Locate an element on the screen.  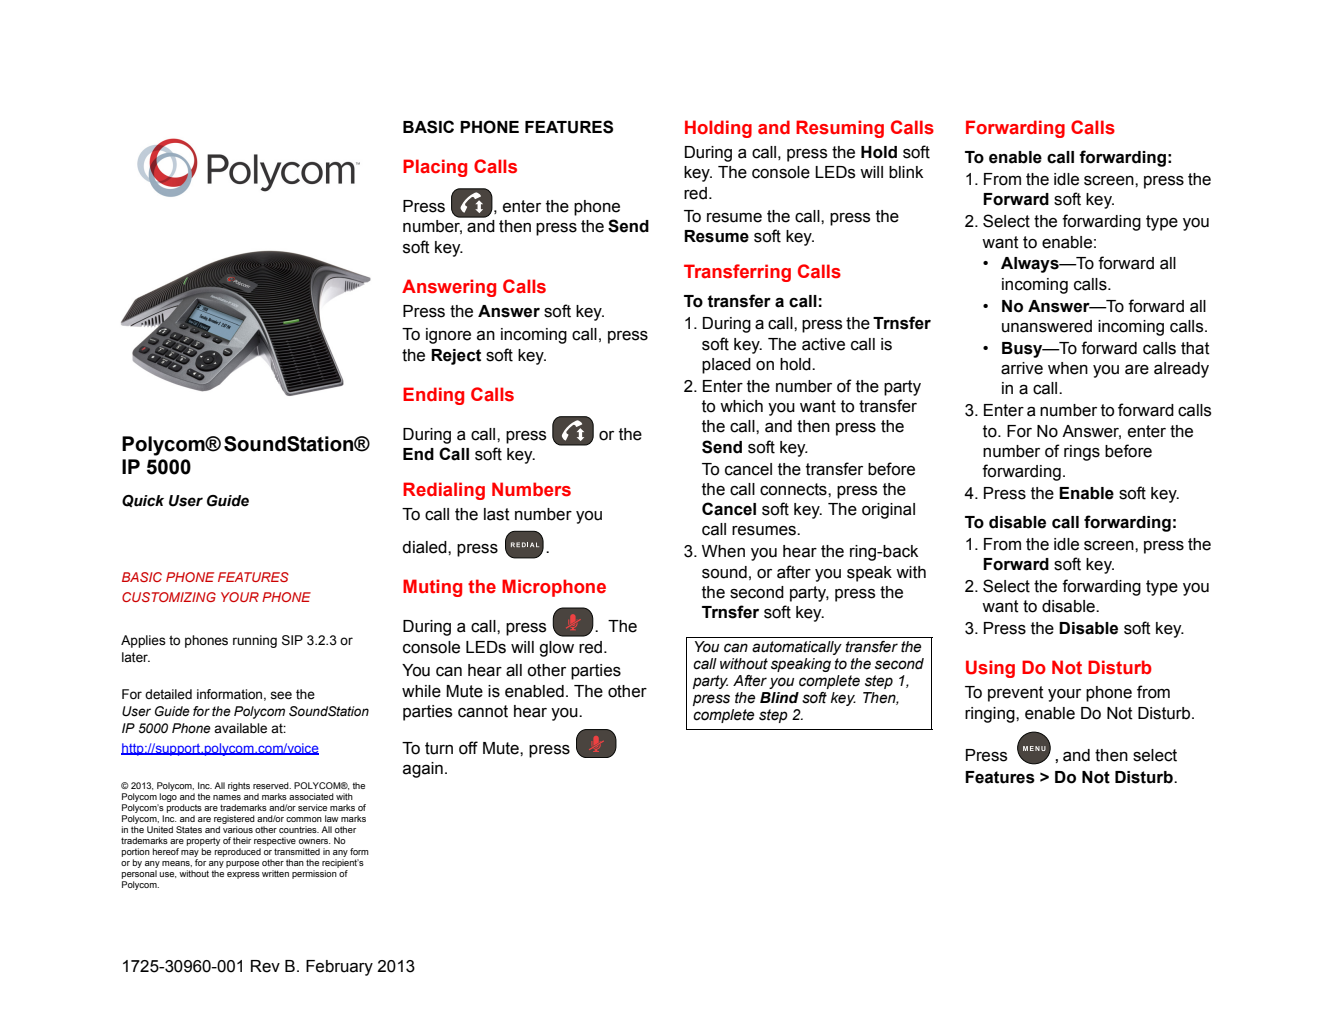
available is located at coordinates (240, 728).
